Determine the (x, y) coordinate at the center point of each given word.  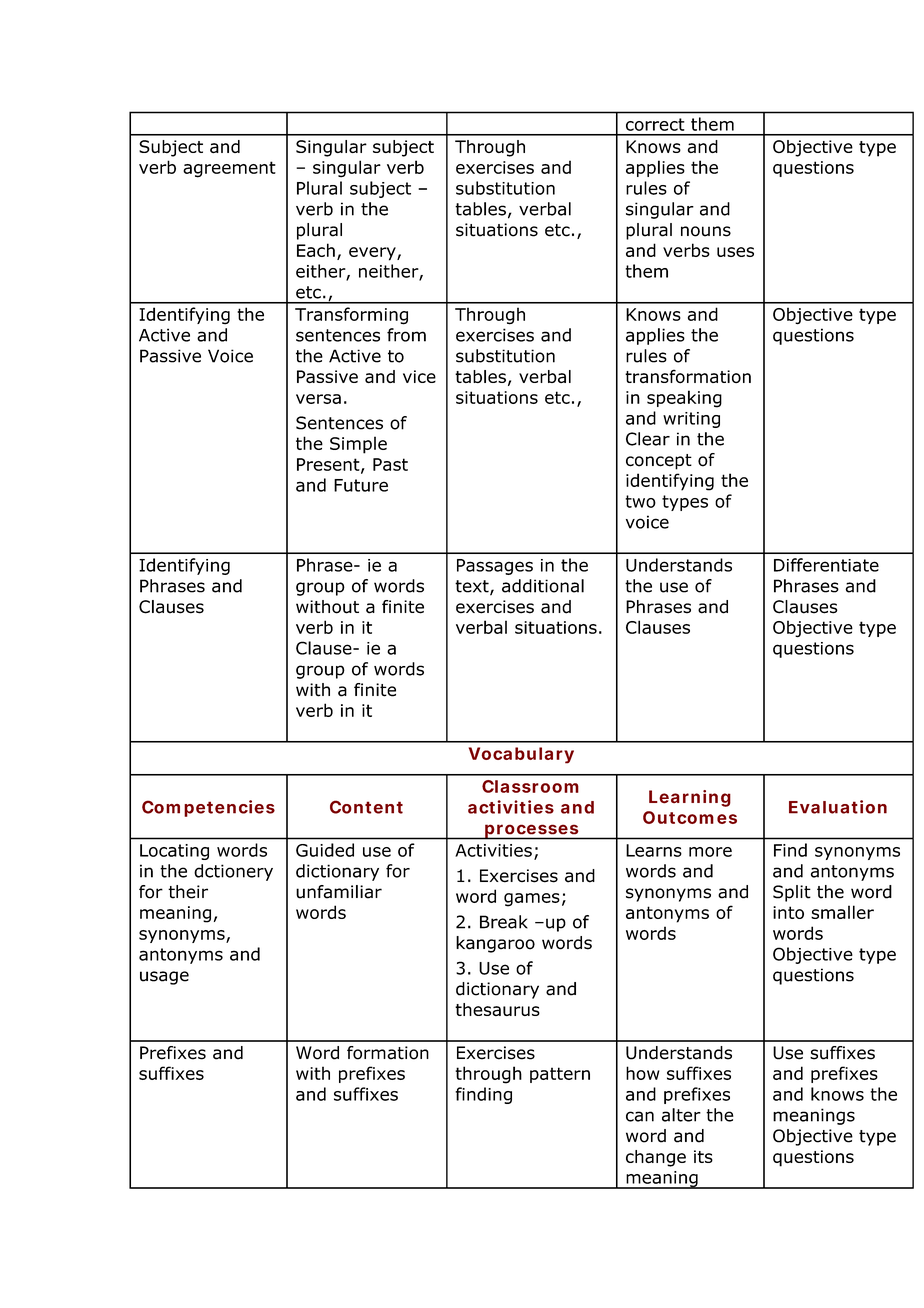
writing (691, 420)
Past (390, 464)
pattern (560, 1075)
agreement (229, 169)
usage (164, 978)
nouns (706, 231)
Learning (690, 798)
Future (361, 485)
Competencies (208, 808)
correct (655, 124)
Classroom (530, 786)
